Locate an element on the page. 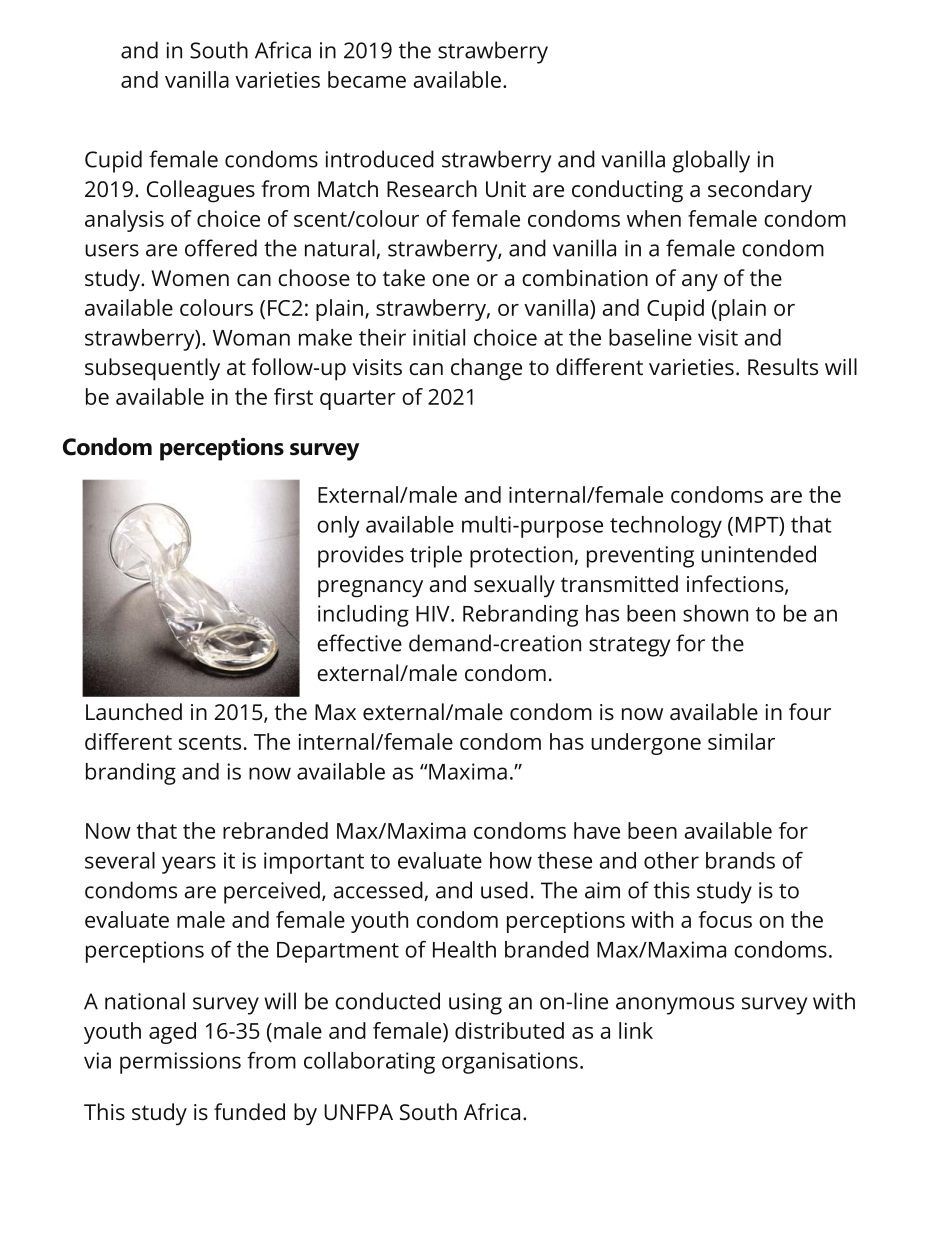  HIV is located at coordinates (434, 614).
